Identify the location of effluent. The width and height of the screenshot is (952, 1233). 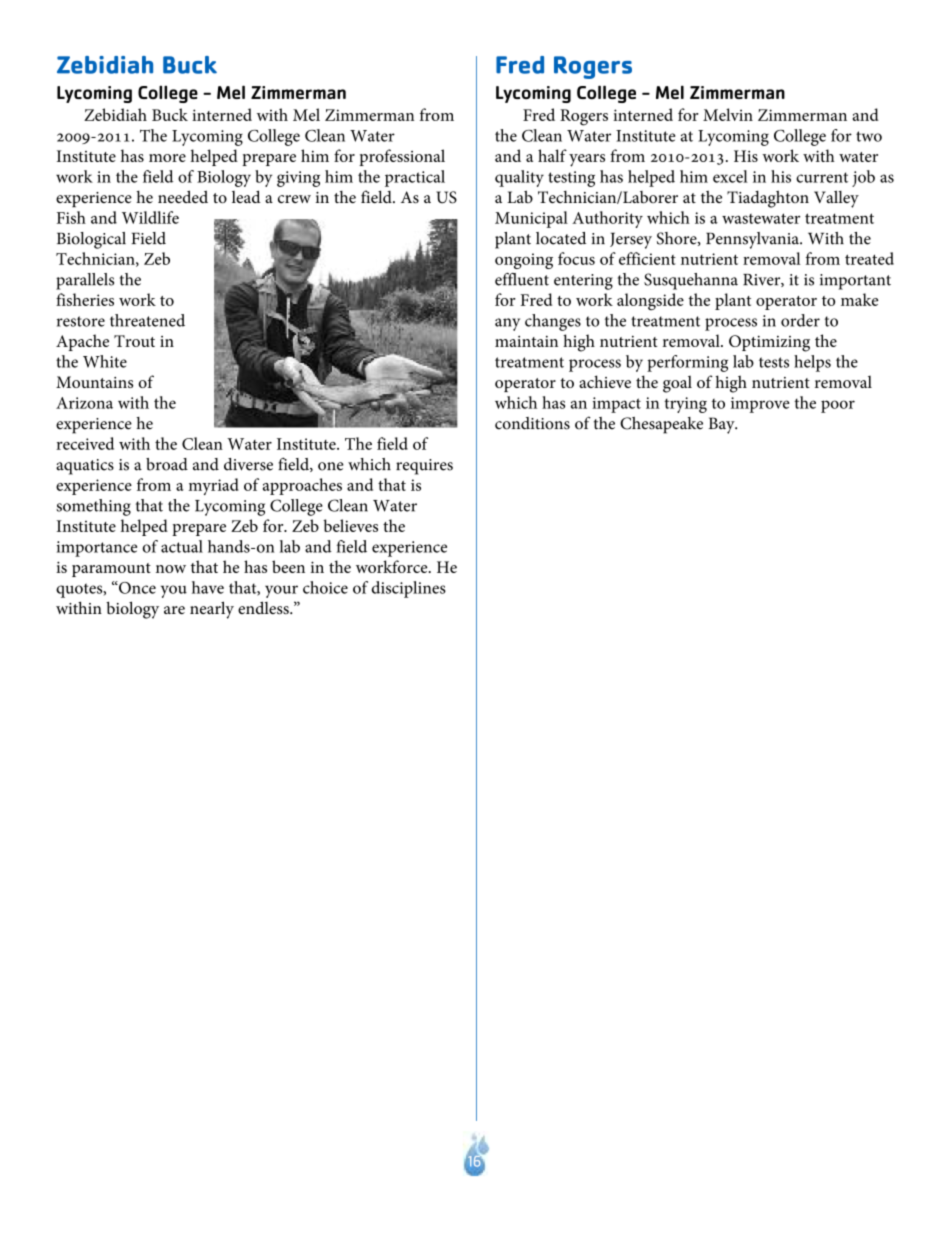
(522, 279).
